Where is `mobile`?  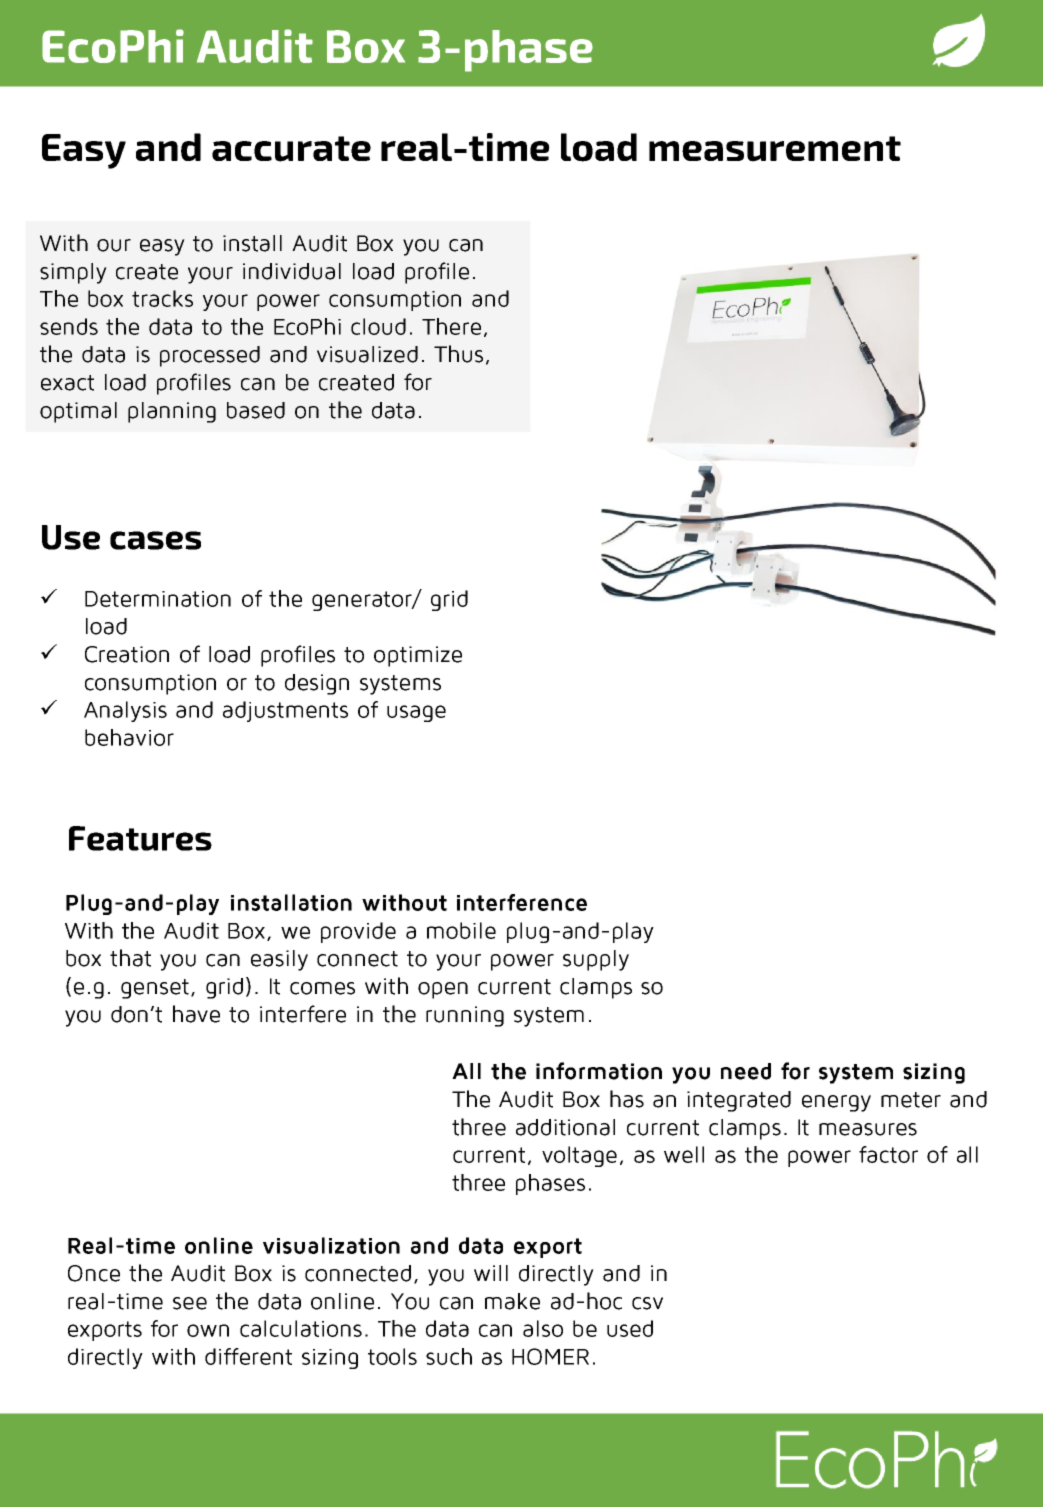
mobile is located at coordinates (461, 930).
